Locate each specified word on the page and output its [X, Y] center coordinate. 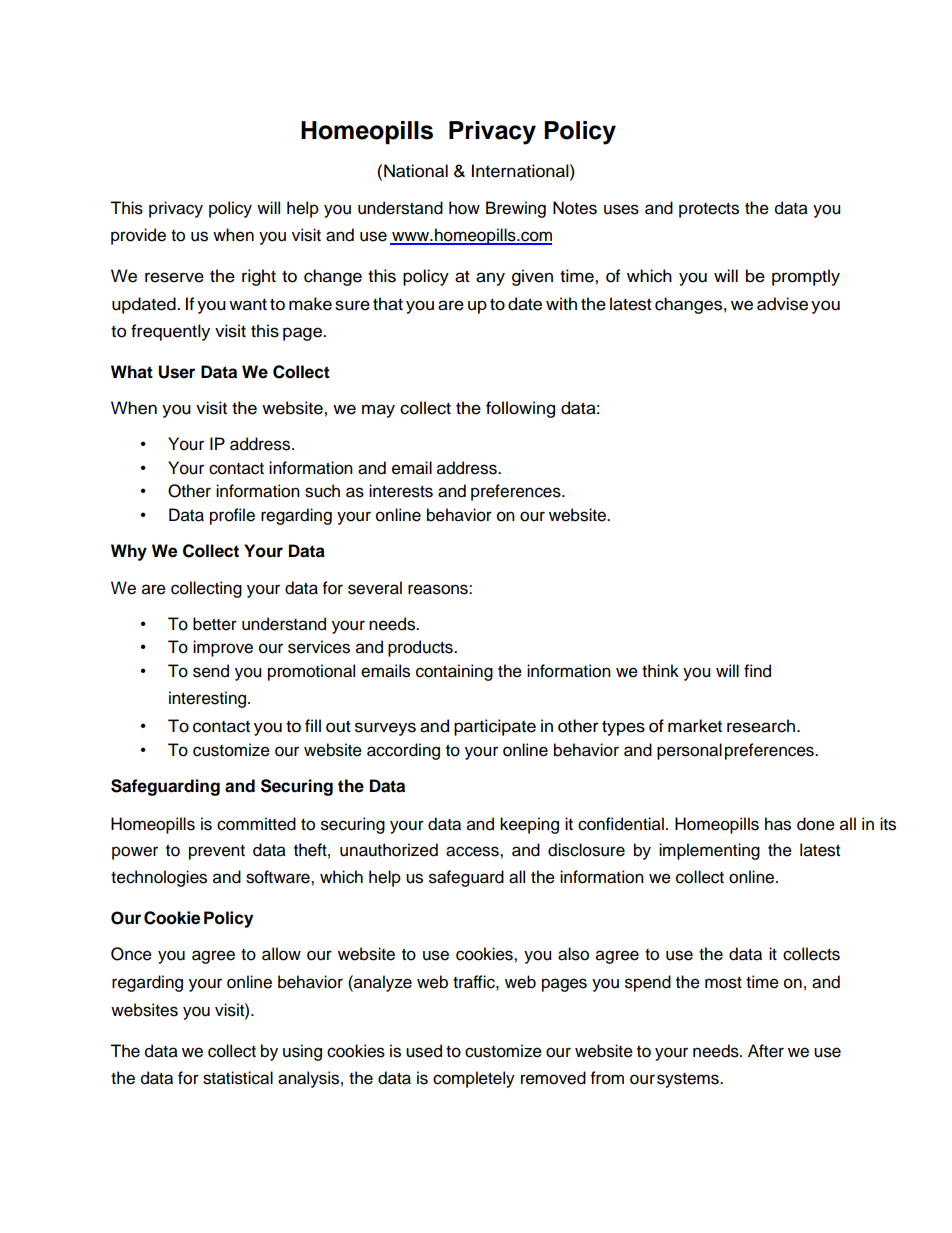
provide [138, 236]
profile [232, 516]
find [757, 671]
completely [474, 1079]
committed [256, 824]
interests [401, 491]
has [778, 824]
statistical [238, 1078]
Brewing [516, 209]
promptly [806, 277]
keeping [529, 825]
